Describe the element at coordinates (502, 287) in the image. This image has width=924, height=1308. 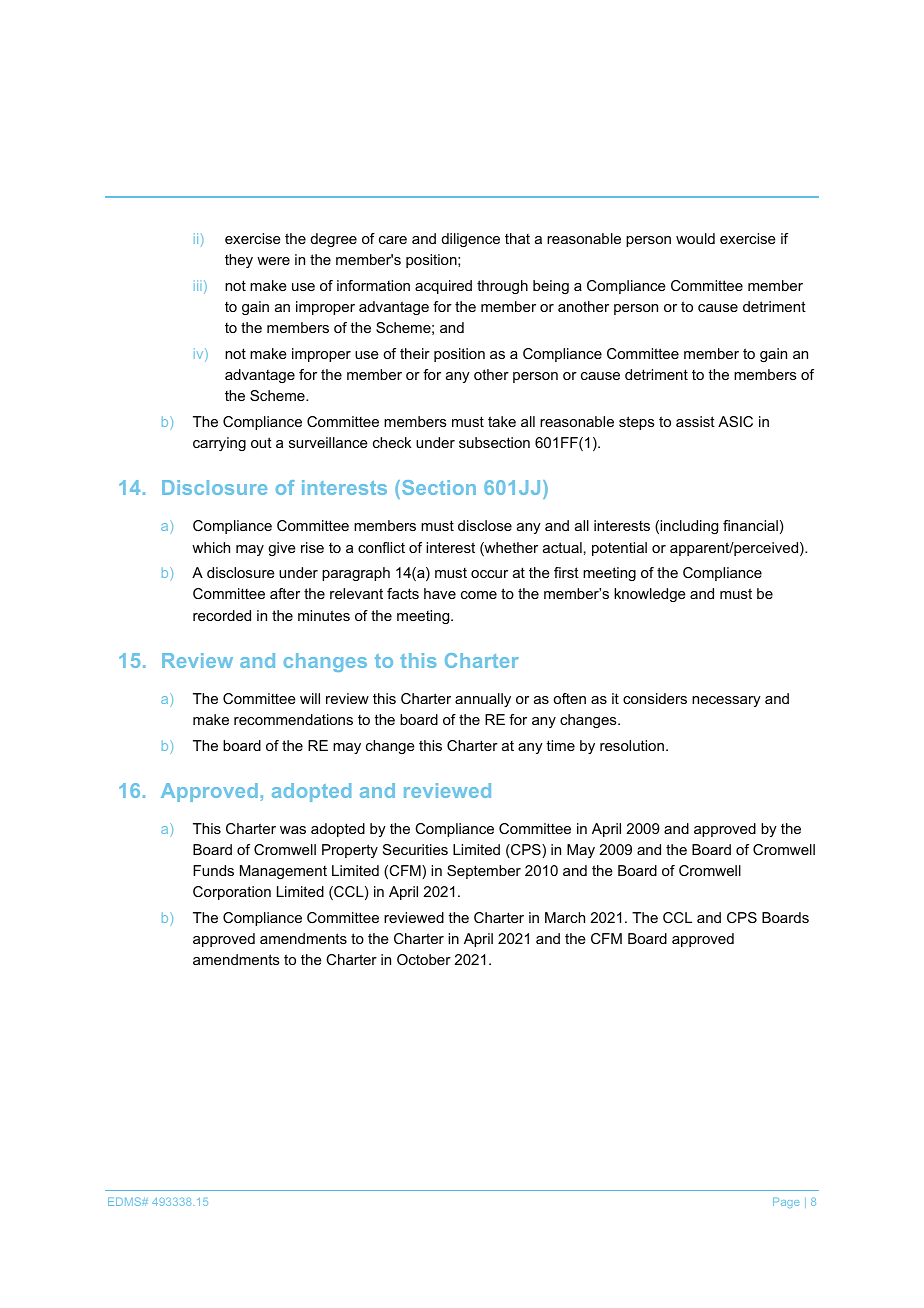
I see `through` at that location.
